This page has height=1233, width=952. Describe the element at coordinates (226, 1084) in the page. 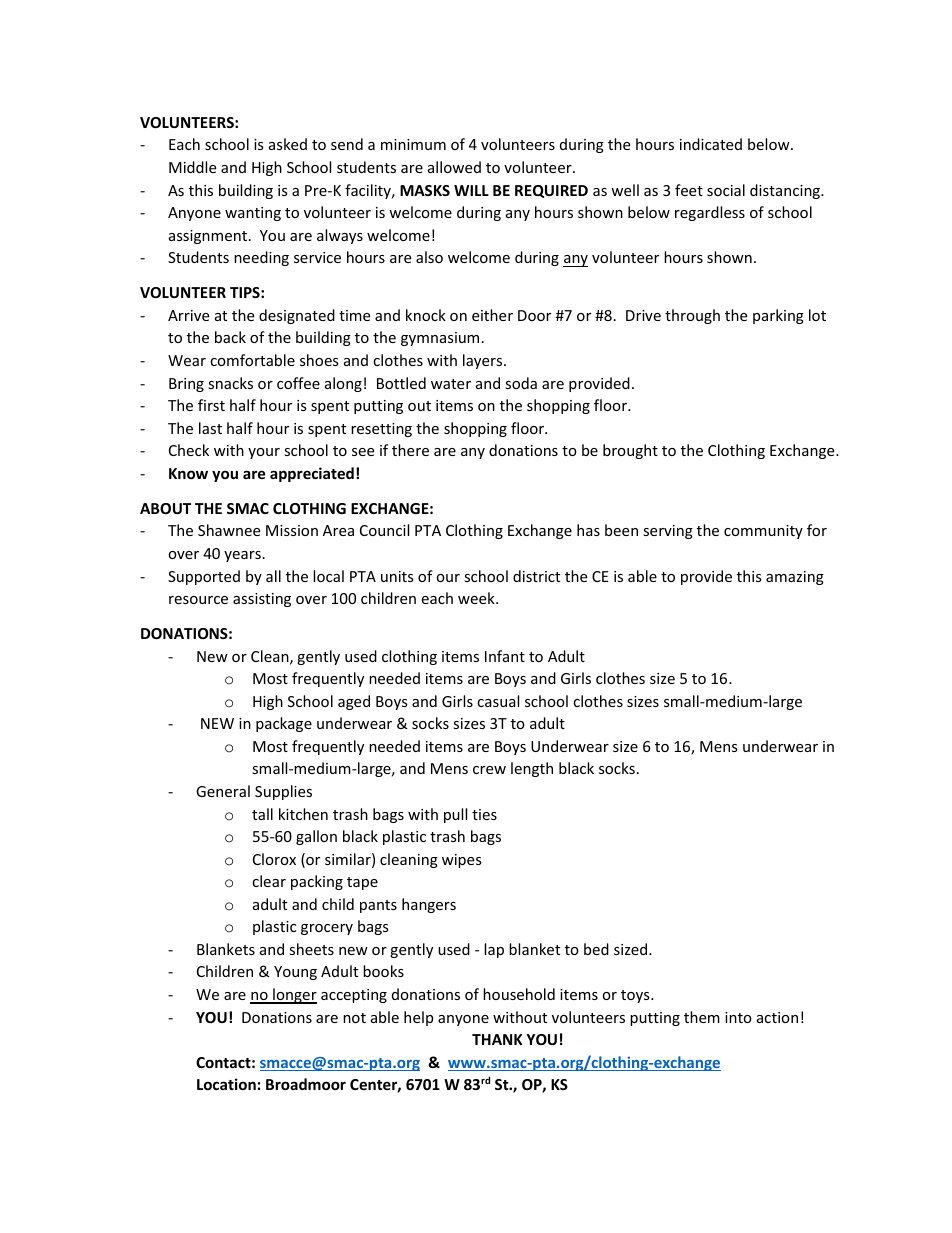

I see `Location` at that location.
